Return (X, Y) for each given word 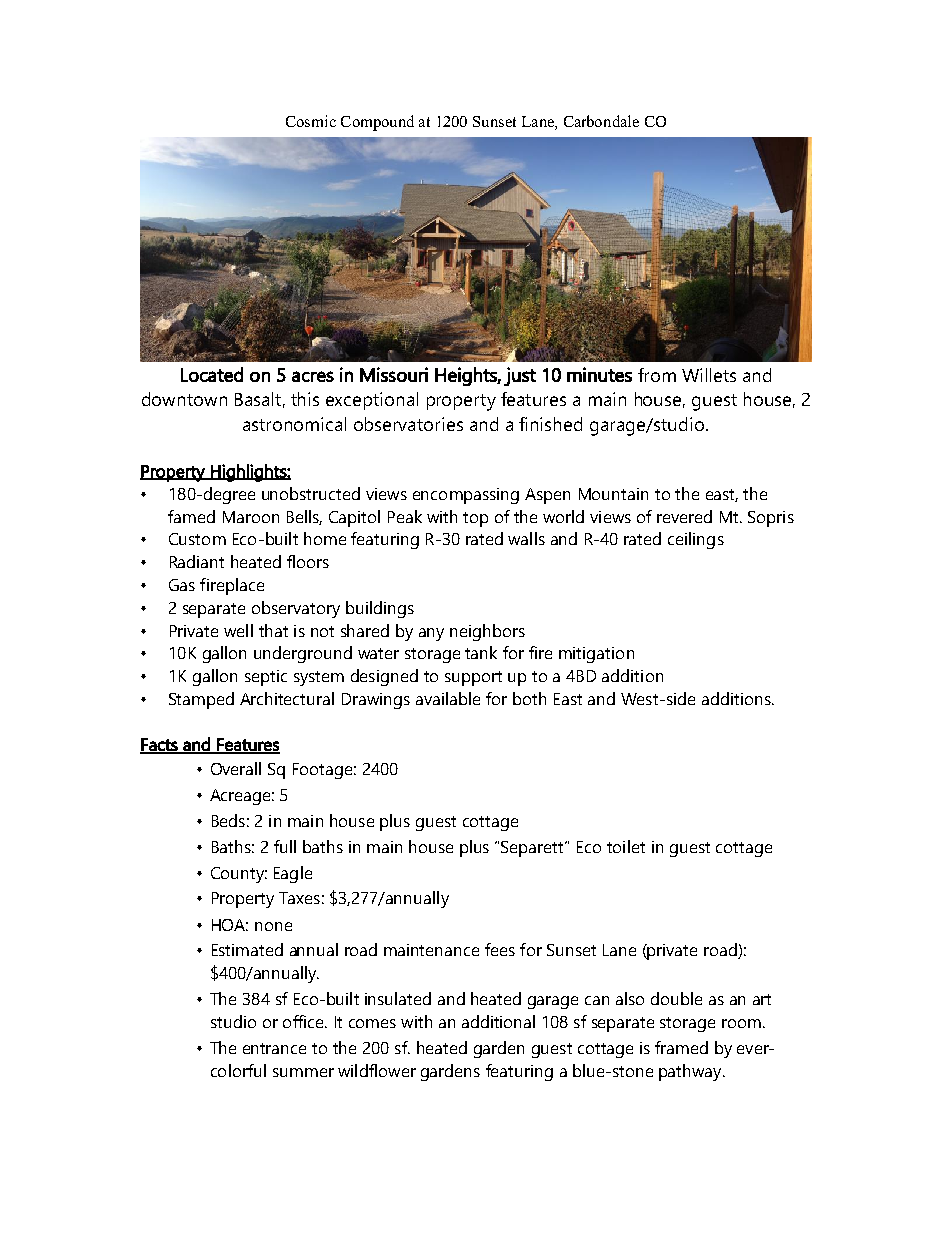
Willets (709, 375)
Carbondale (601, 121)
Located (212, 374)
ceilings (696, 540)
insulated (398, 998)
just (520, 376)
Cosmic (311, 121)
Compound (377, 123)
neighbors (487, 632)
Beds (228, 820)
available (448, 698)
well (238, 630)
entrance (274, 1048)
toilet (626, 846)
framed (681, 1047)
